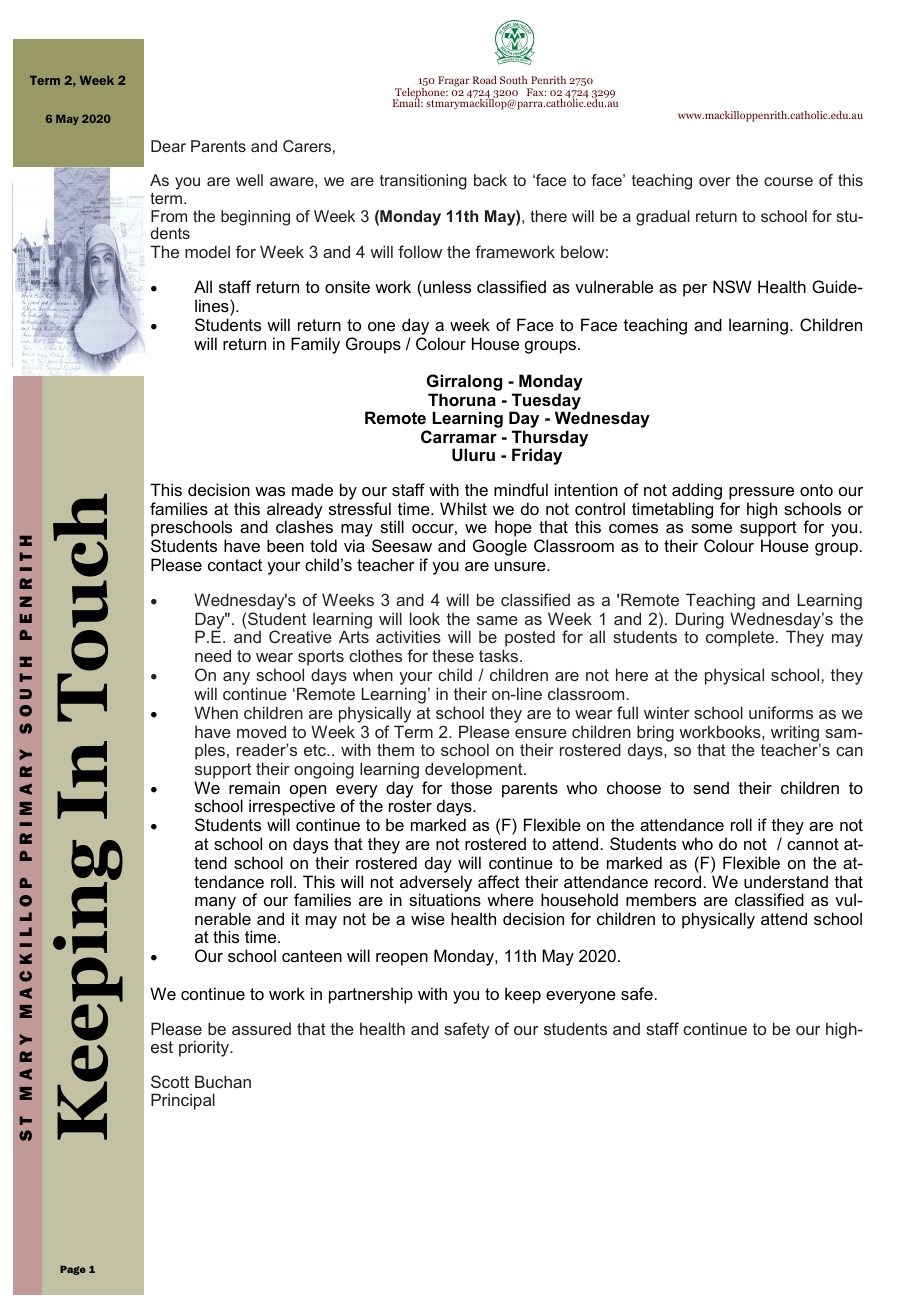 The image size is (924, 1308). I want to click on Tuesday, so click(545, 402).
